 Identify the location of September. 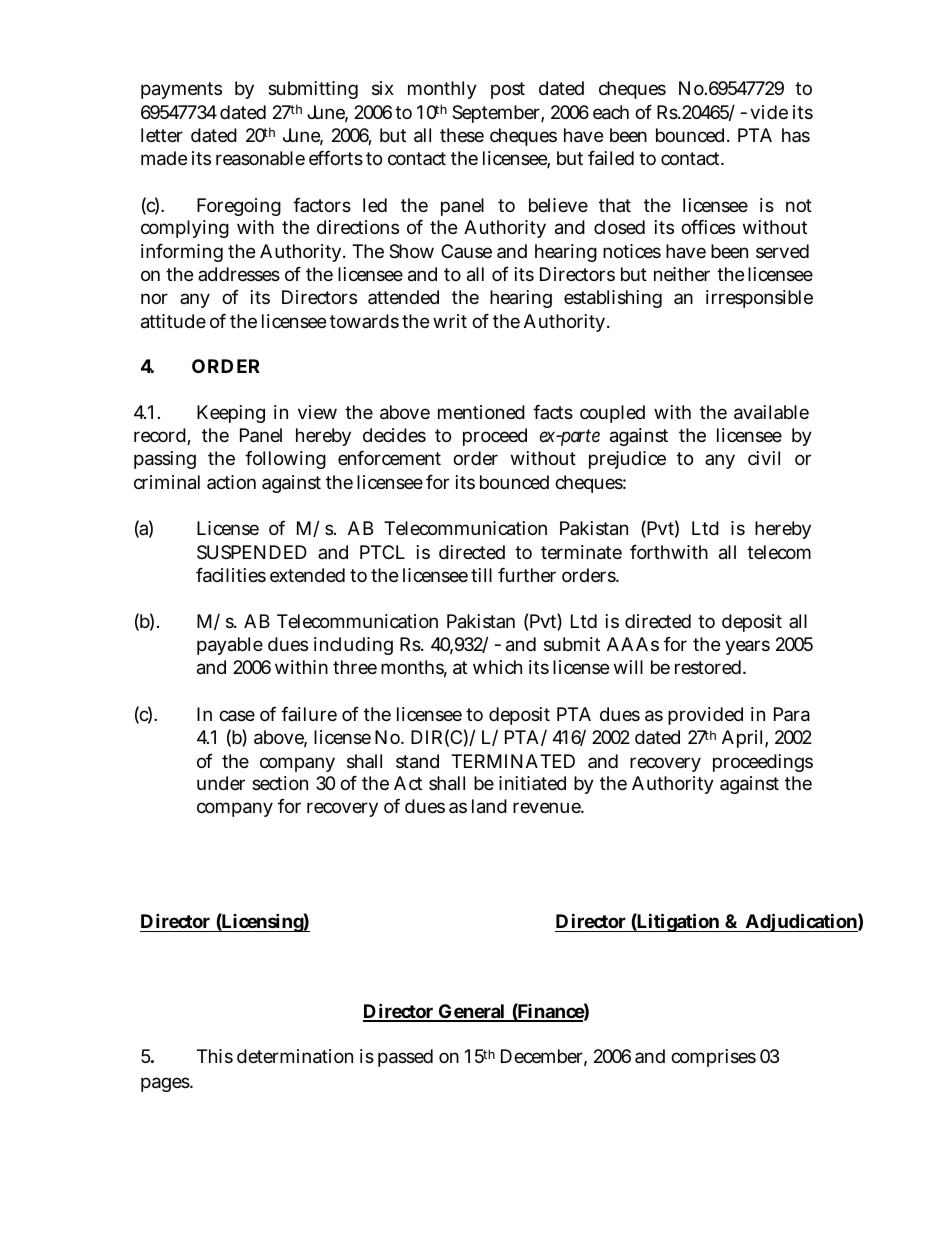
(498, 114).
